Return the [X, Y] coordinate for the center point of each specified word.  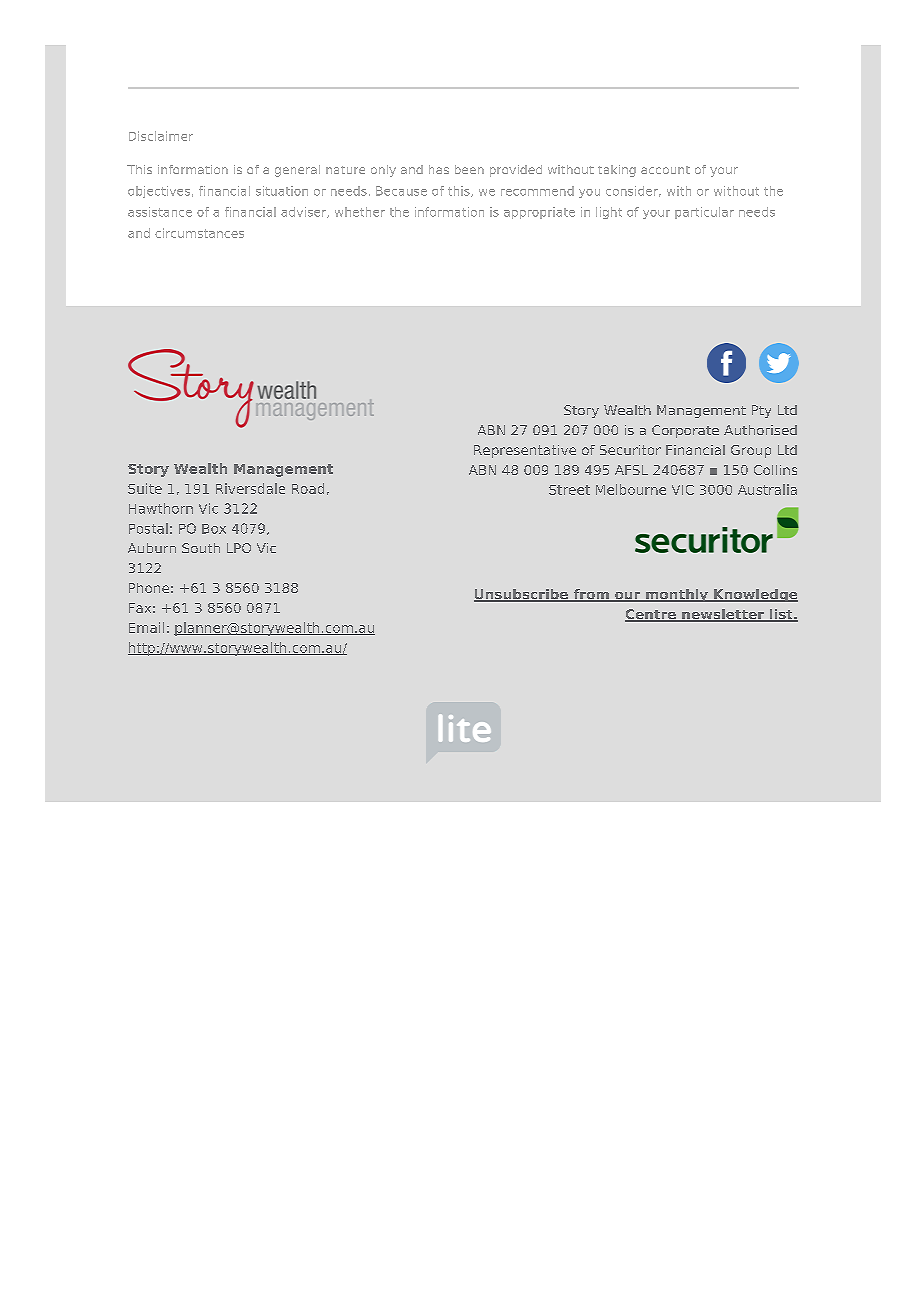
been [469, 169]
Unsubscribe [522, 595]
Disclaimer [161, 136]
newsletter [723, 615]
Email [146, 627]
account [665, 170]
